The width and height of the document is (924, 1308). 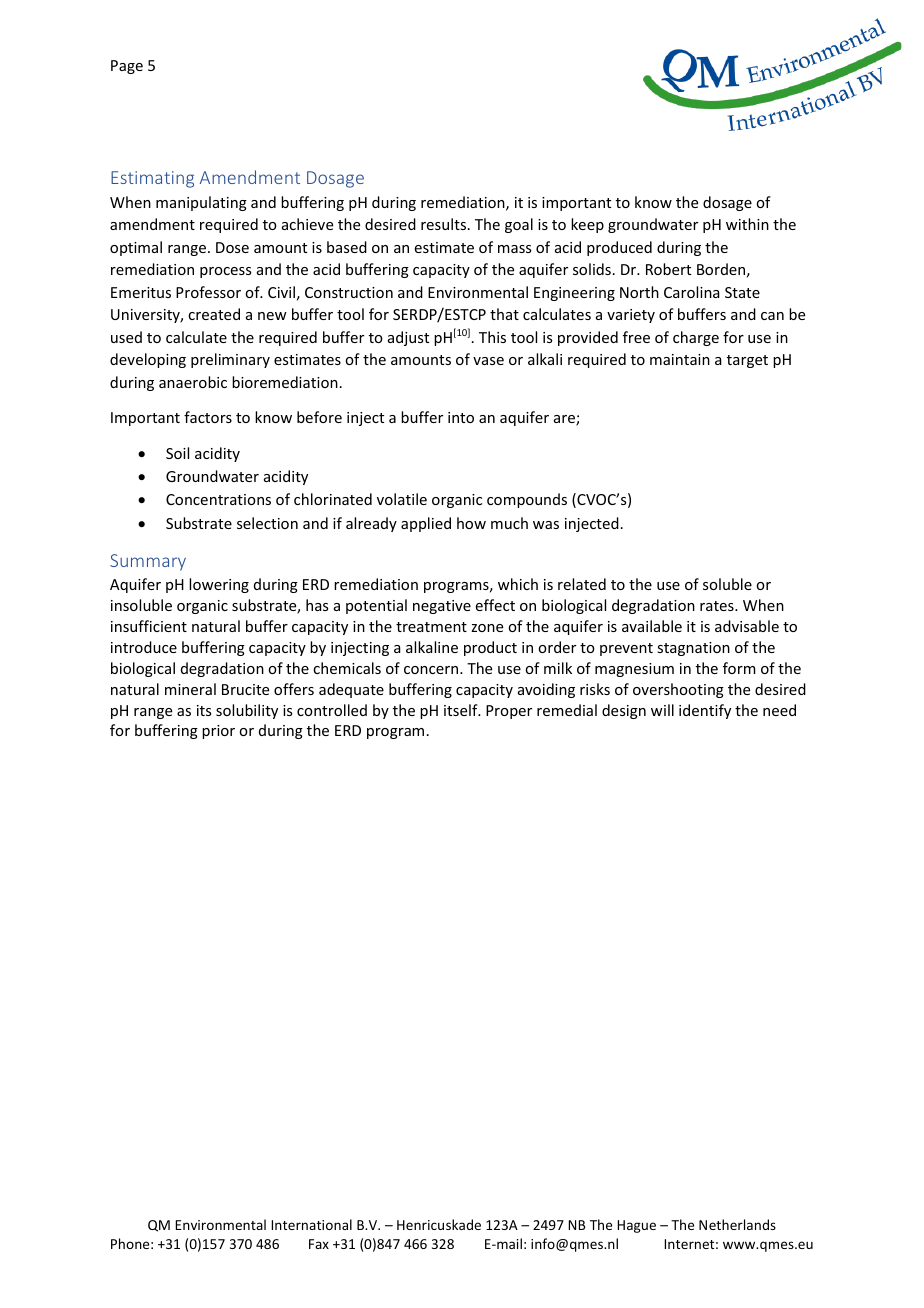 I want to click on maintain, so click(x=680, y=359).
